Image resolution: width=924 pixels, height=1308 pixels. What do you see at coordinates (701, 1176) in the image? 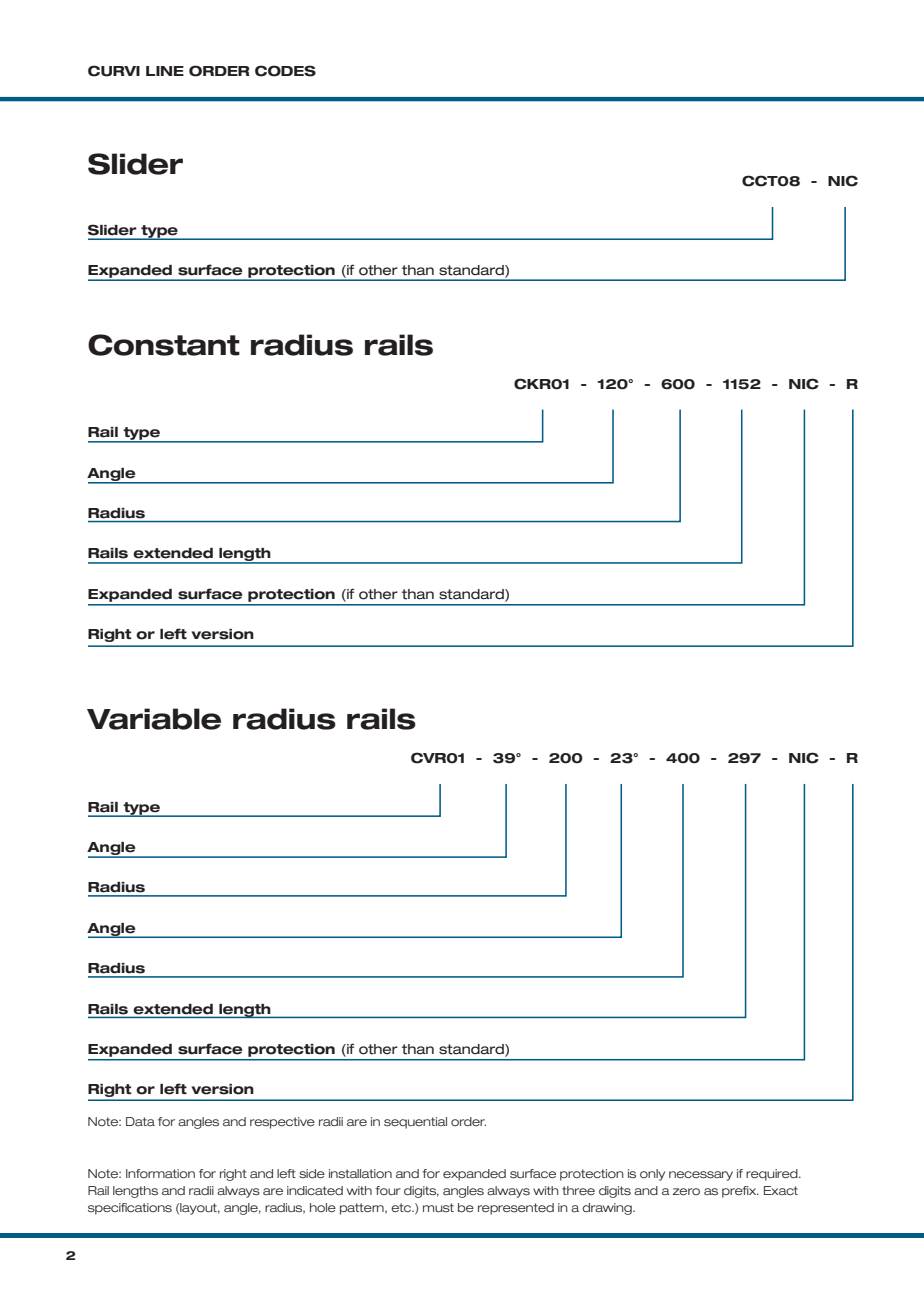
I see `necessary` at bounding box center [701, 1176].
